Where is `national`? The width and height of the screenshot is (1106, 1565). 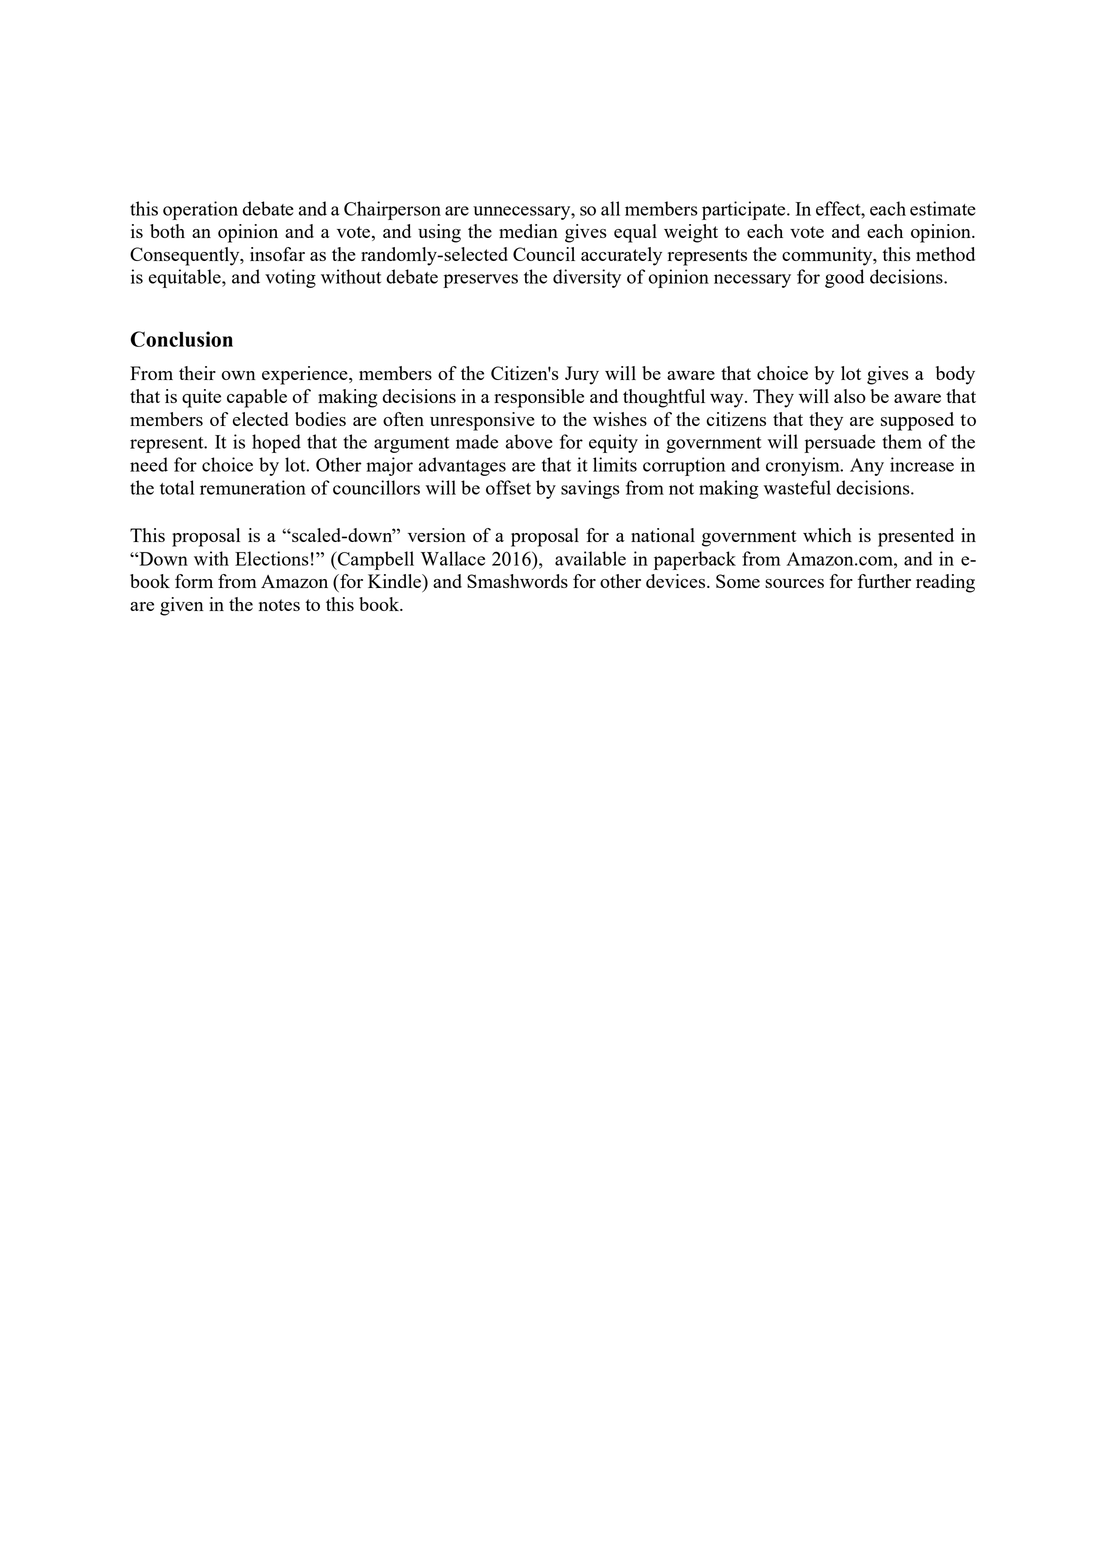
national is located at coordinates (663, 535).
